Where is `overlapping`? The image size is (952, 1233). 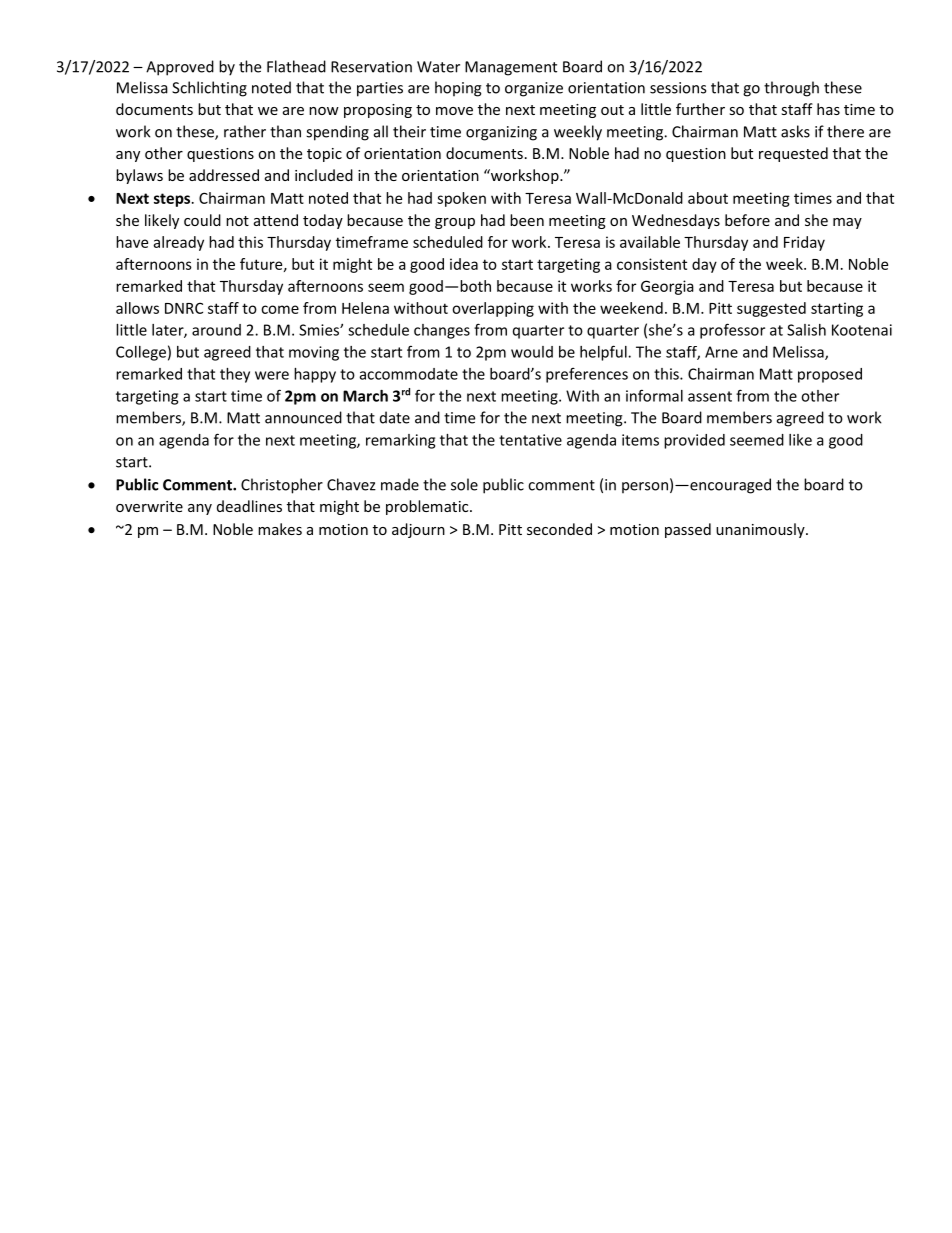
overlapping is located at coordinates (493, 309).
